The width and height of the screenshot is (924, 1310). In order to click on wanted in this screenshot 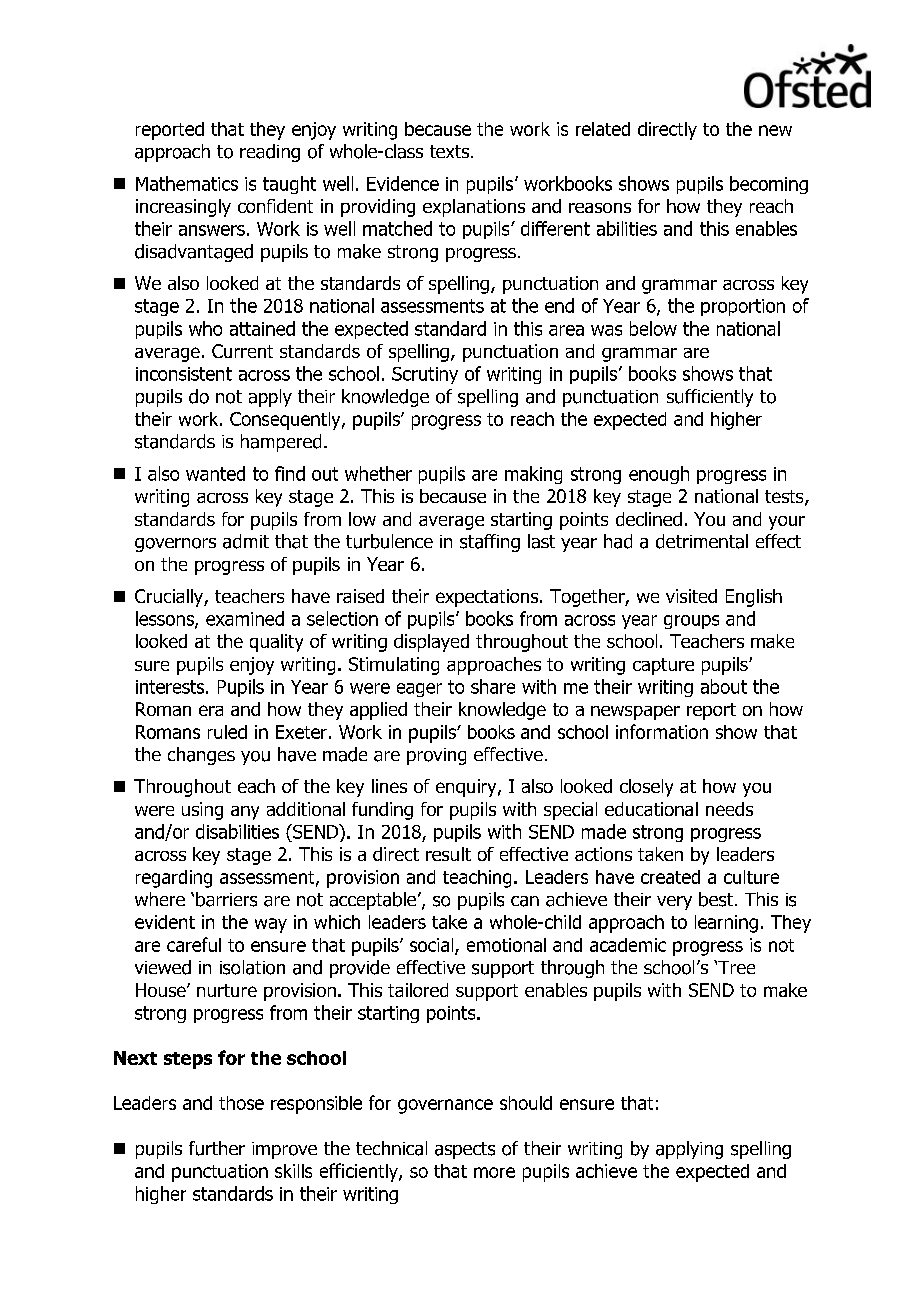, I will do `click(215, 473)`.
